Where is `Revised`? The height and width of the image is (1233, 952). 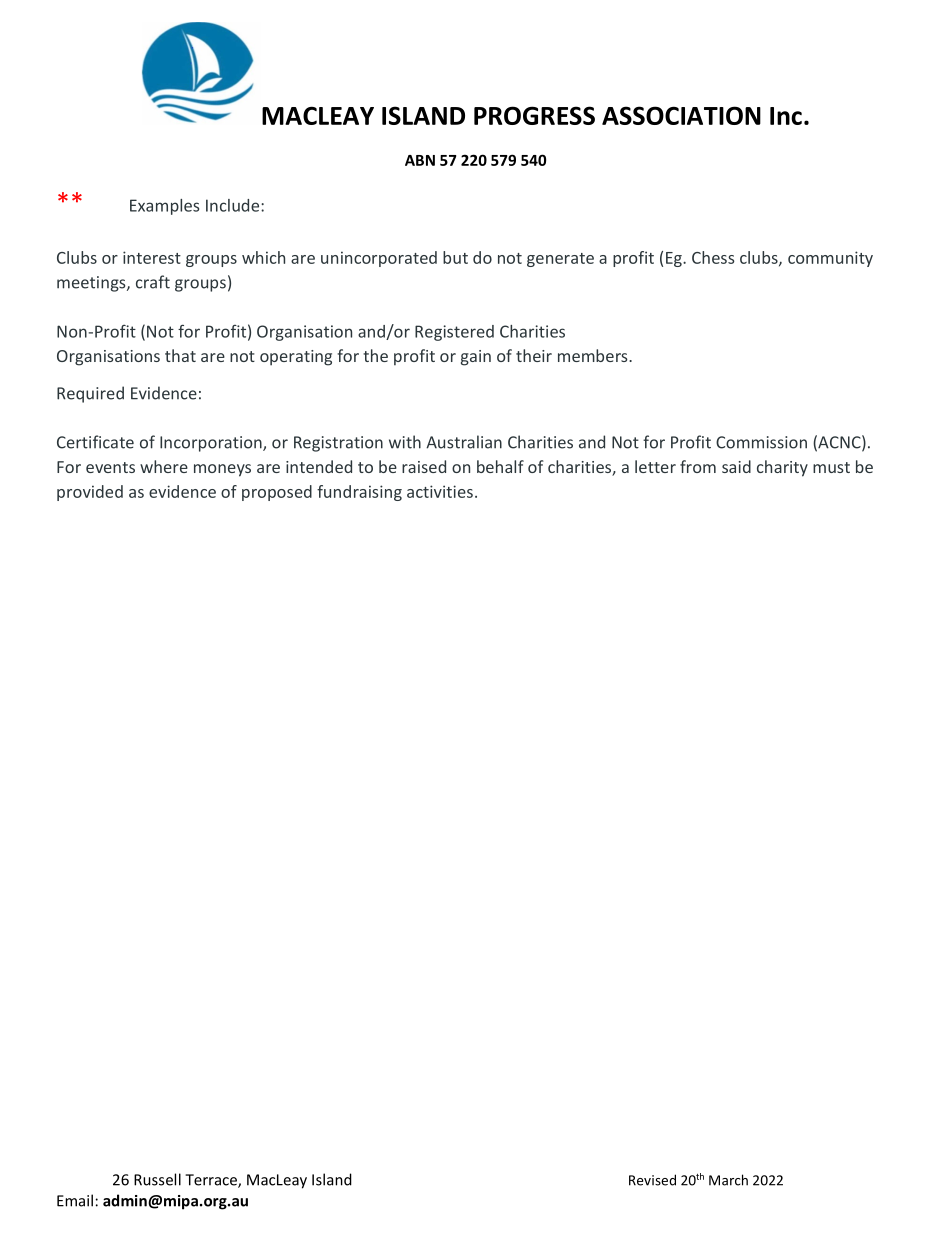 Revised is located at coordinates (652, 1180).
